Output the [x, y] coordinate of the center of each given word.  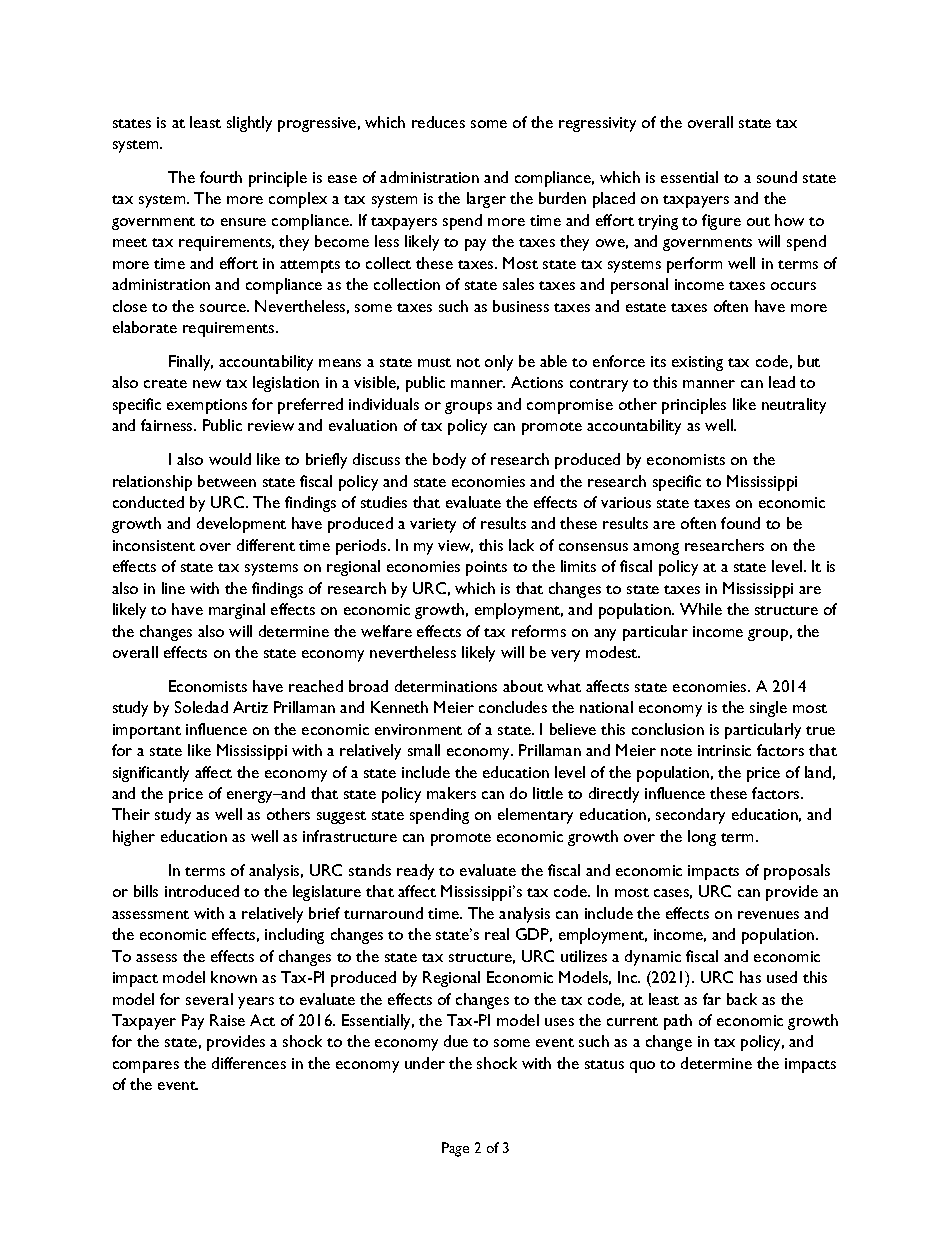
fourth [221, 177]
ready [415, 872]
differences [249, 1063]
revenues [768, 915]
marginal [237, 611]
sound [777, 177]
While [701, 609]
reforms [539, 631]
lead [782, 382]
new [207, 384]
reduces [438, 122]
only [499, 363]
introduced [202, 891]
